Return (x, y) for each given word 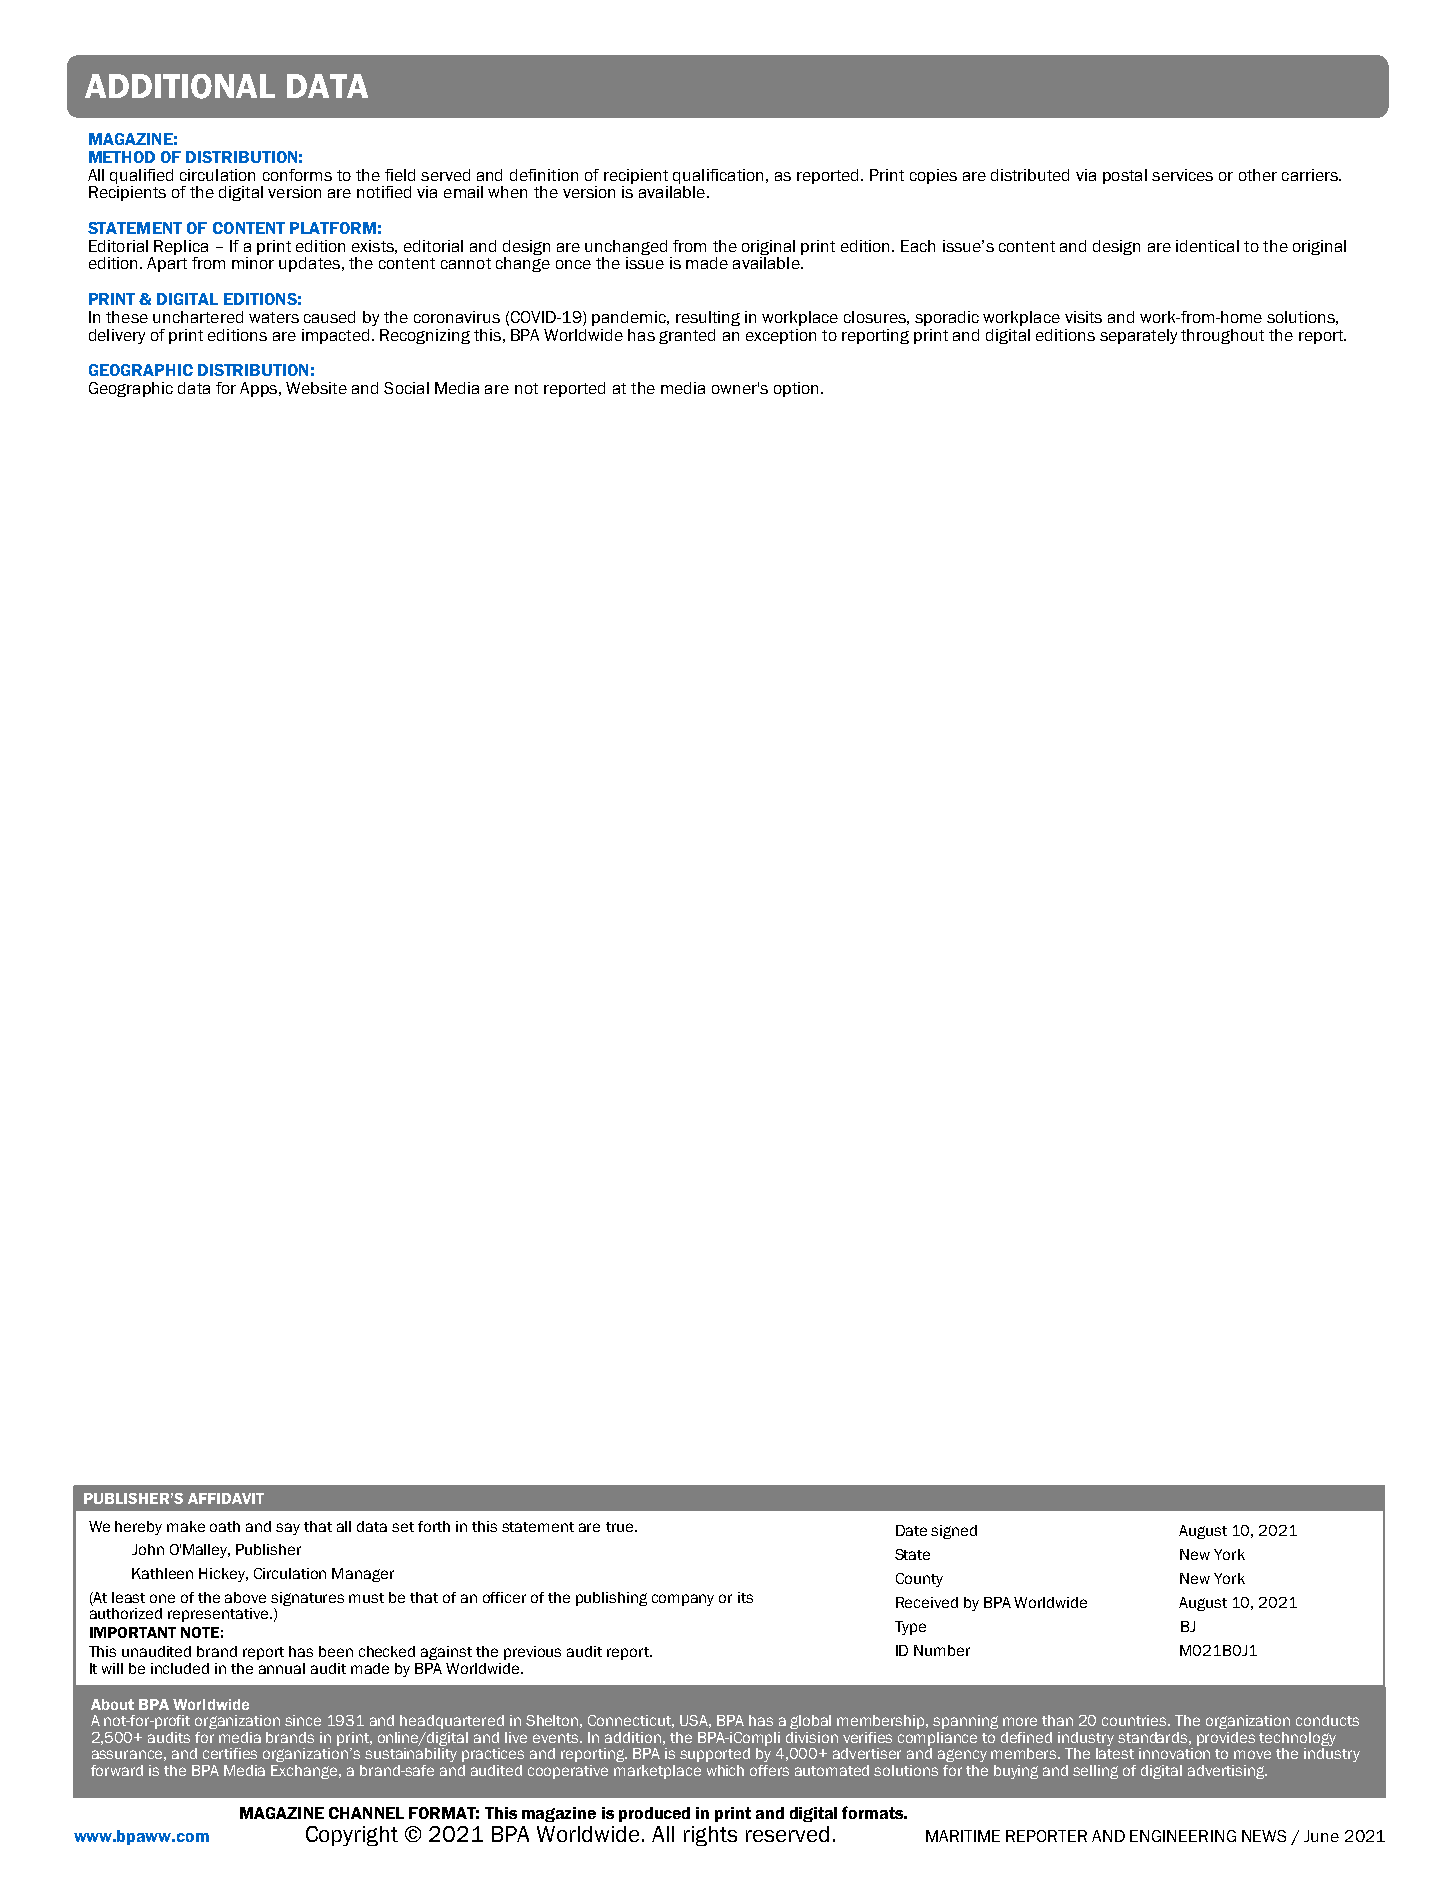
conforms (297, 175)
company (683, 1600)
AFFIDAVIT (226, 1498)
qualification (718, 176)
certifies (230, 1753)
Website (316, 388)
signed (954, 1532)
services (1182, 175)
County (919, 1580)
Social (406, 388)
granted (687, 336)
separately (1138, 336)
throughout (1222, 336)
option (796, 389)
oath (225, 1526)
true (621, 1527)
